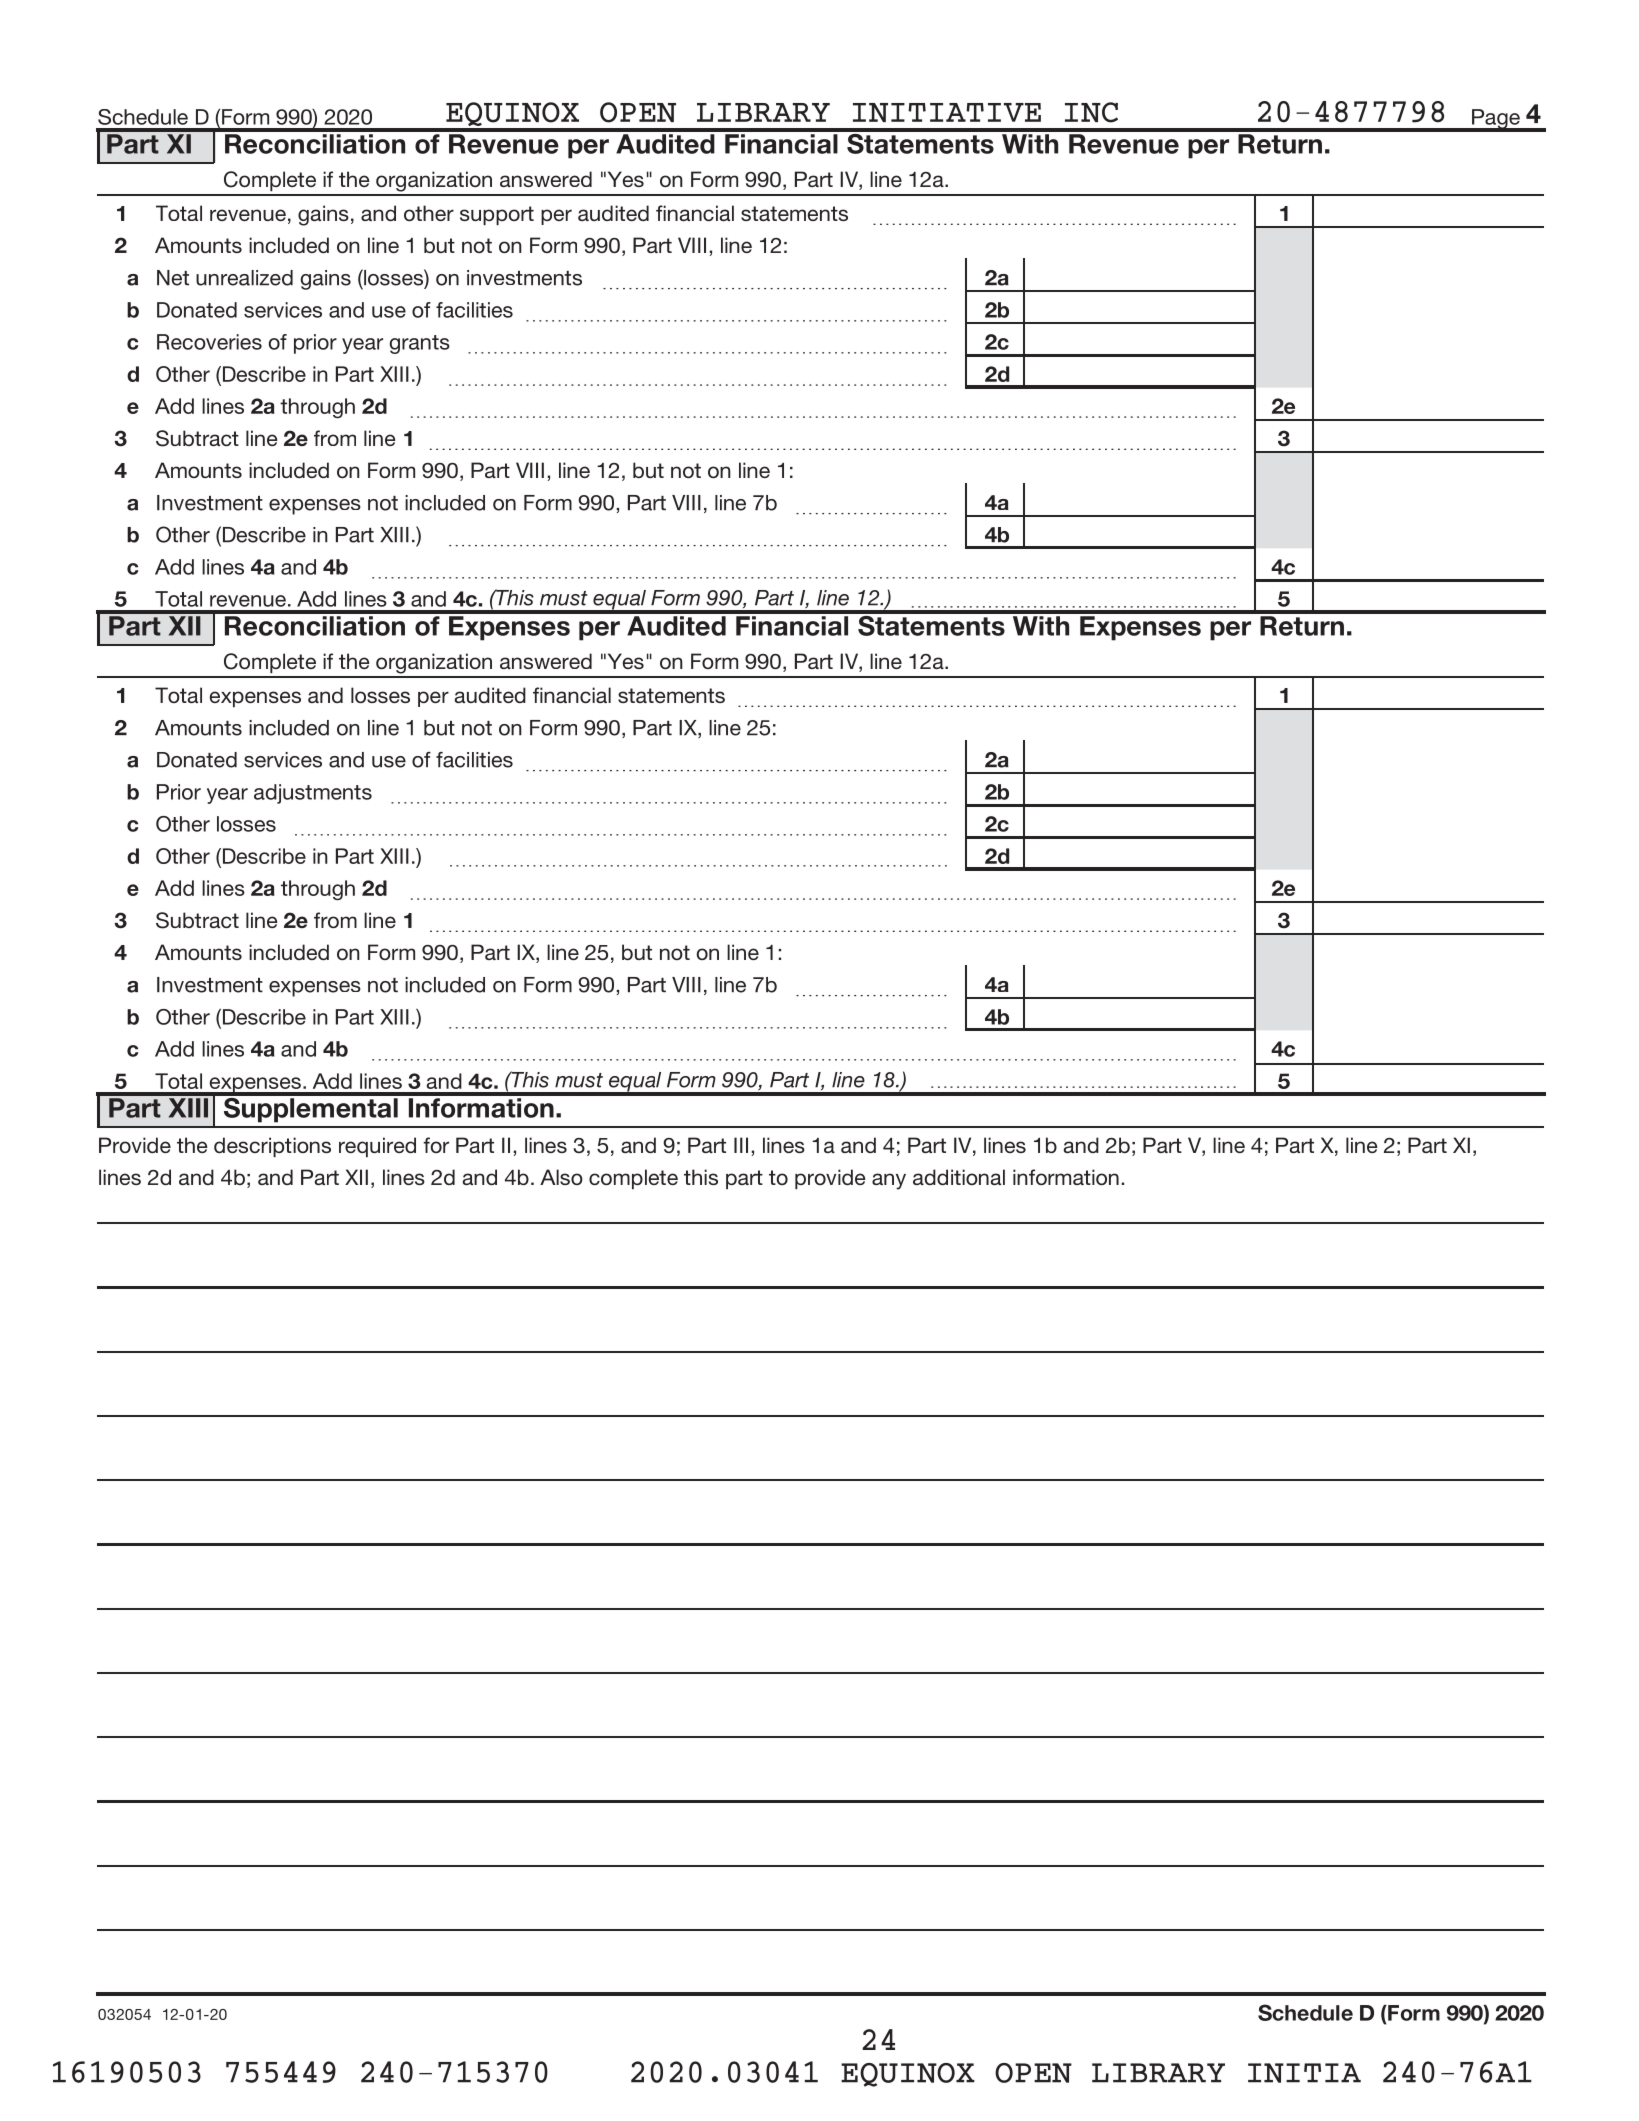  What do you see at coordinates (209, 342) in the screenshot?
I see `Recoveries` at bounding box center [209, 342].
